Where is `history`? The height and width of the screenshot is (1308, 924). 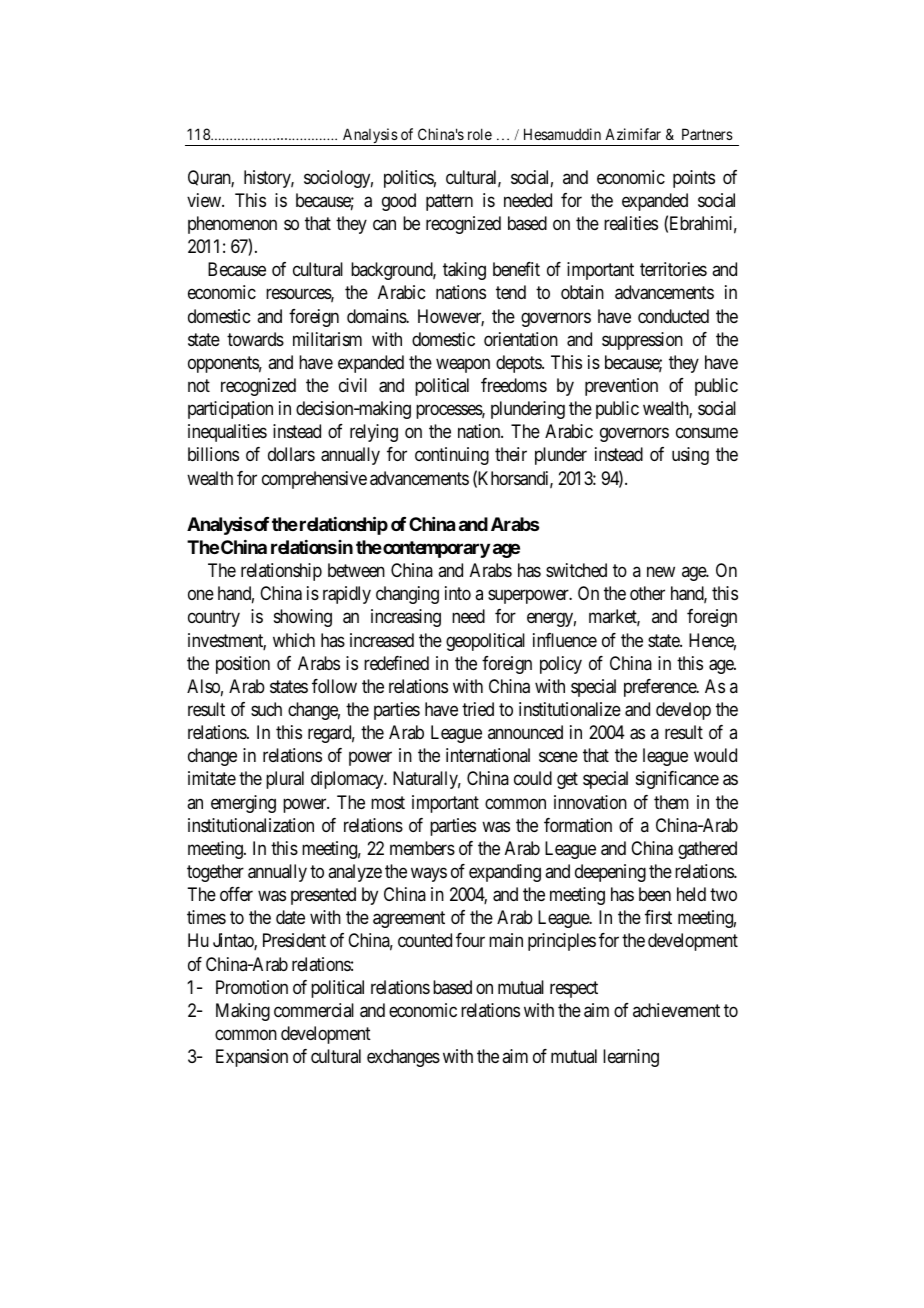 history is located at coordinates (269, 179).
